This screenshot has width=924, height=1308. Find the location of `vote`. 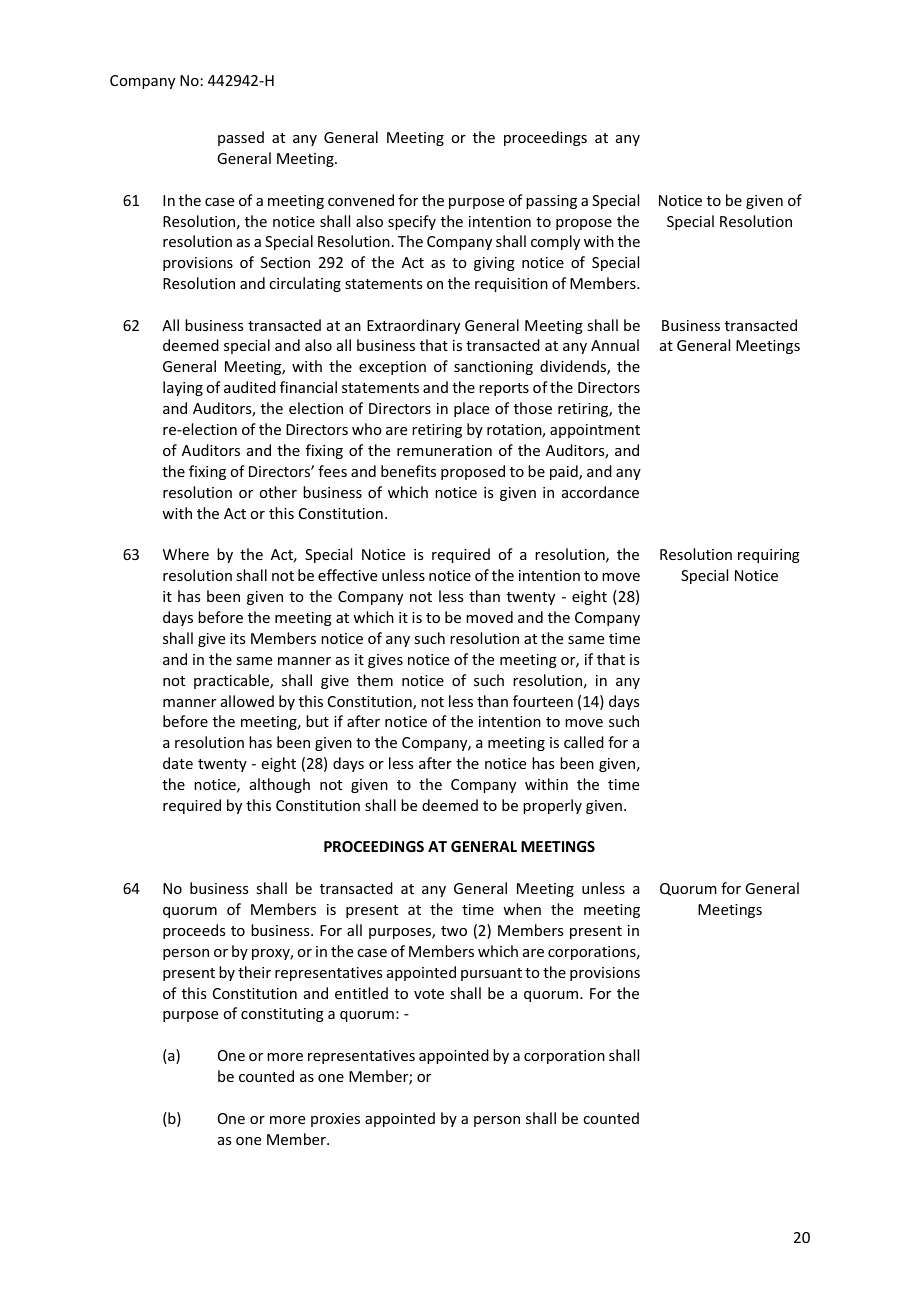

vote is located at coordinates (429, 994).
